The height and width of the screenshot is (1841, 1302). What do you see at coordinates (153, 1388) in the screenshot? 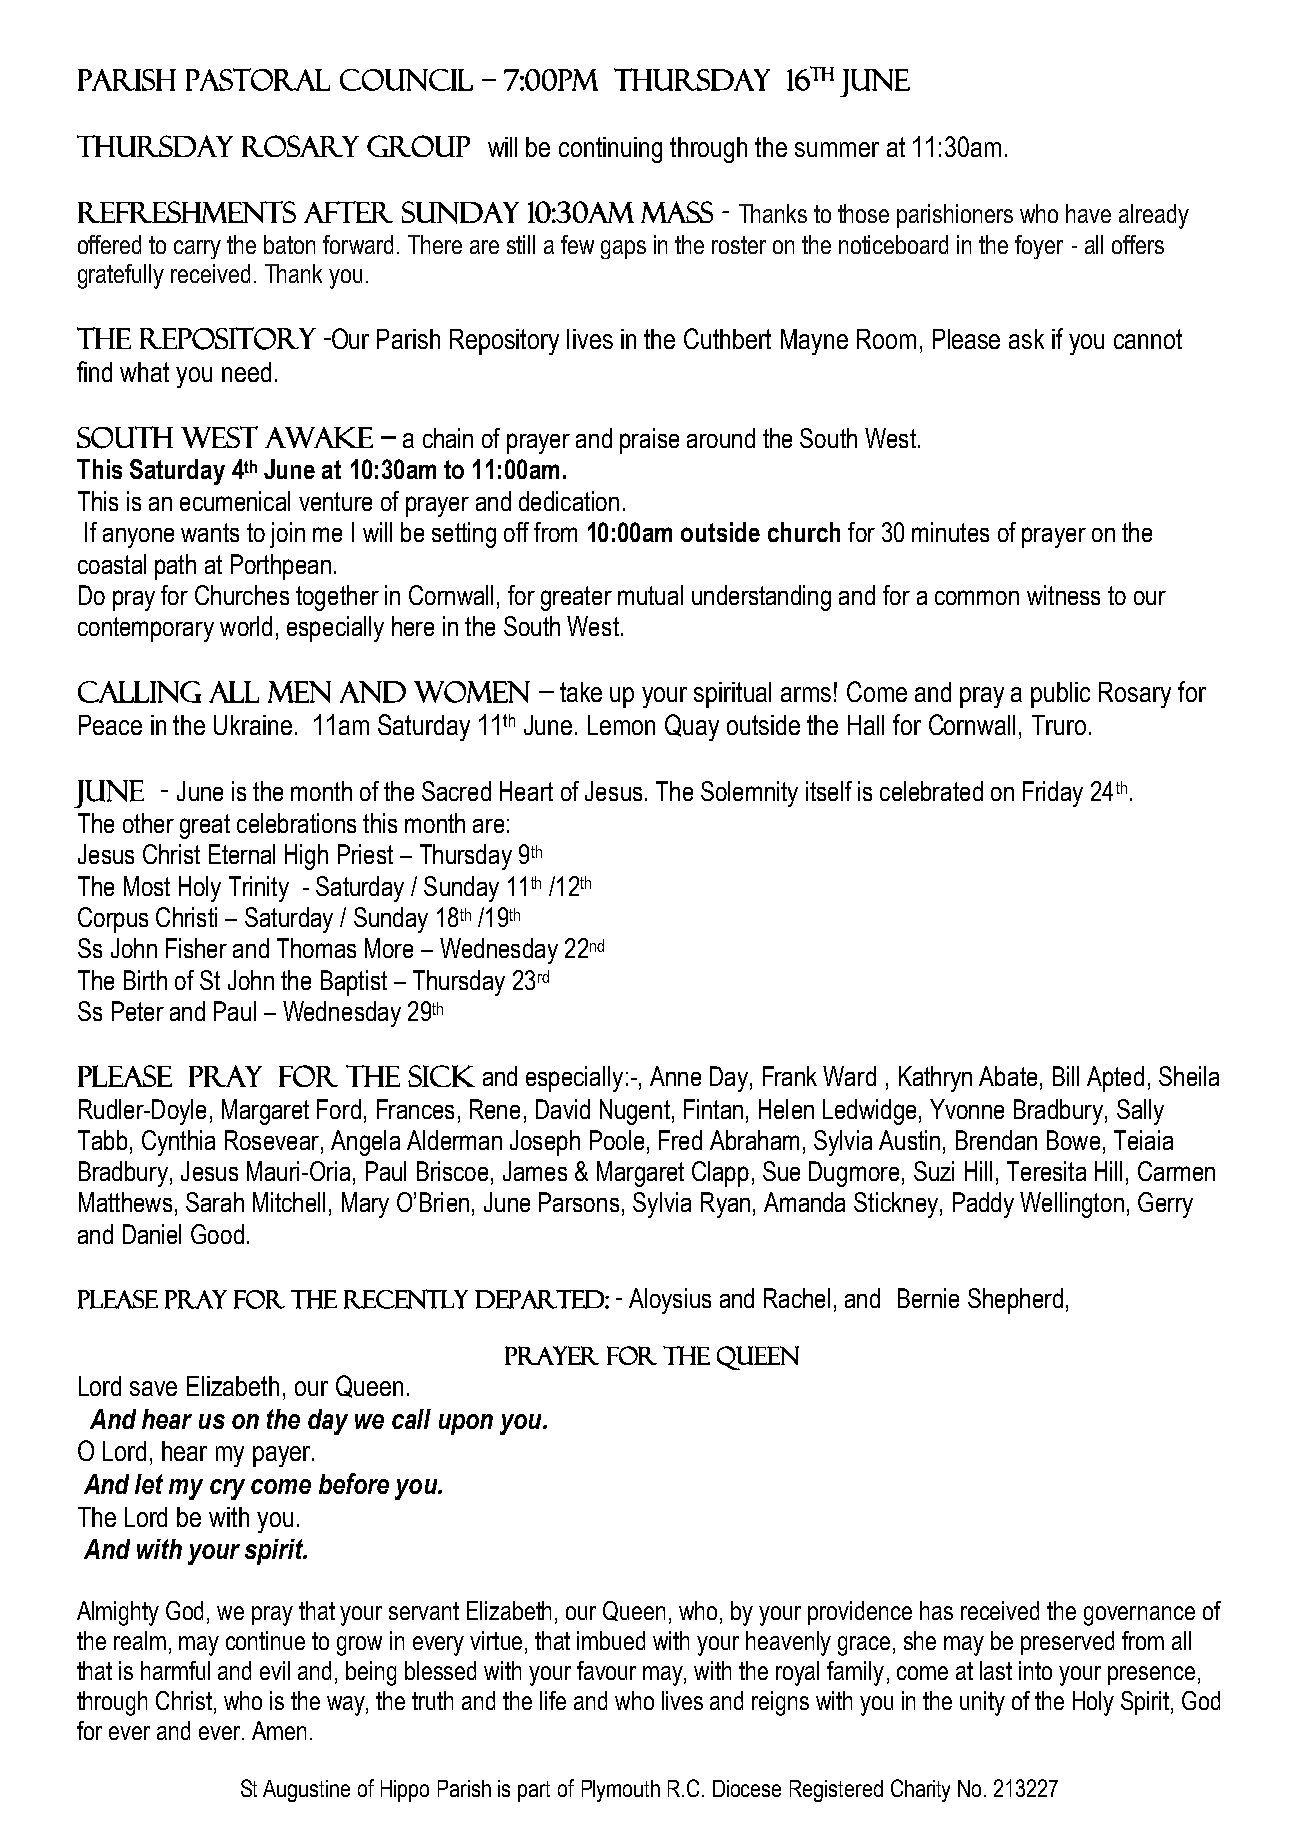
I see `save` at bounding box center [153, 1388].
